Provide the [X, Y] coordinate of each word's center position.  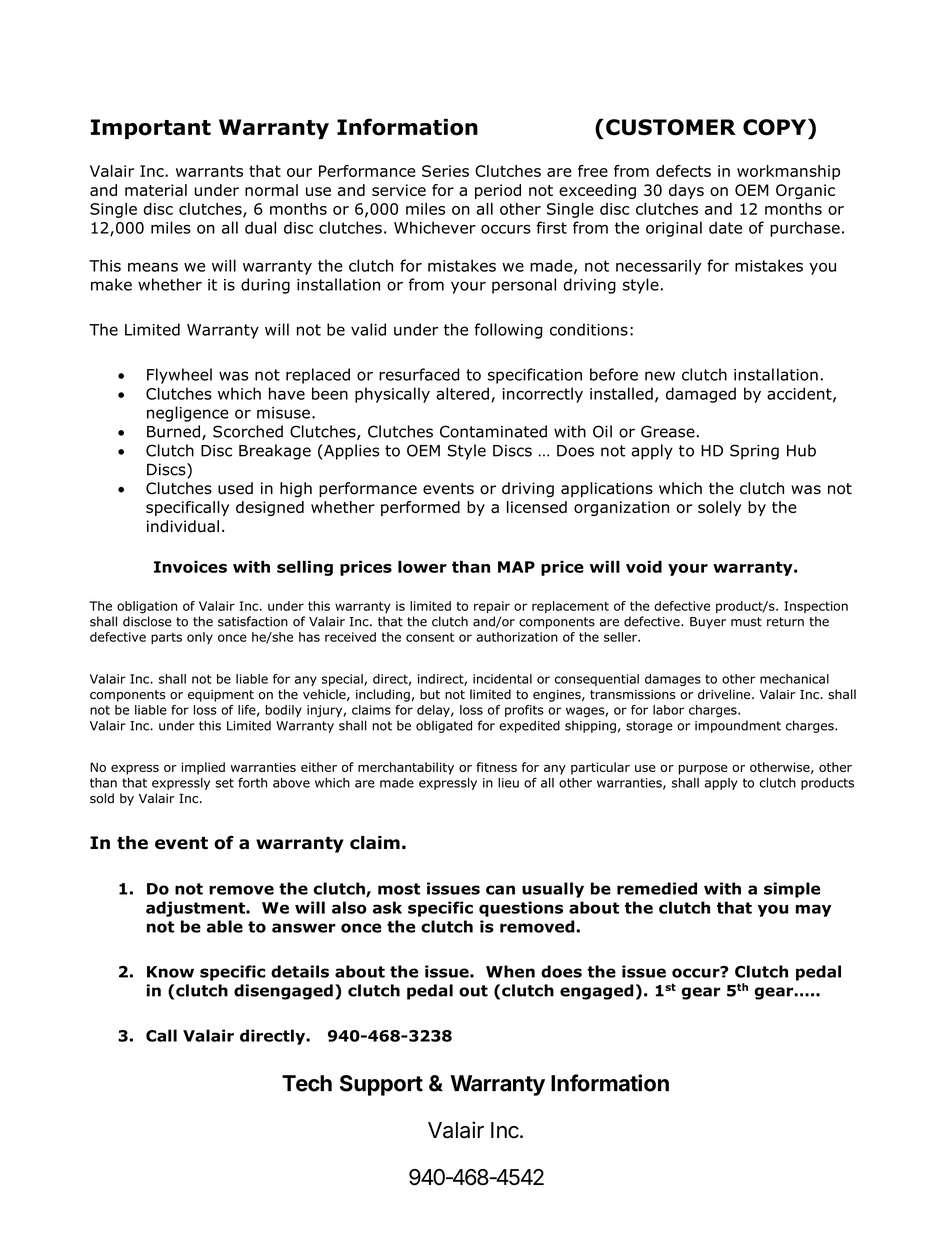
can [500, 890]
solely [719, 508]
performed [420, 508]
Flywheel [179, 376]
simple [792, 890]
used [235, 488]
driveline [725, 694]
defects [683, 171]
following [508, 331]
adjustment [196, 909]
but [430, 694]
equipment [221, 696]
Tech [307, 1083]
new [660, 376]
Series [445, 171]
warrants [209, 171]
